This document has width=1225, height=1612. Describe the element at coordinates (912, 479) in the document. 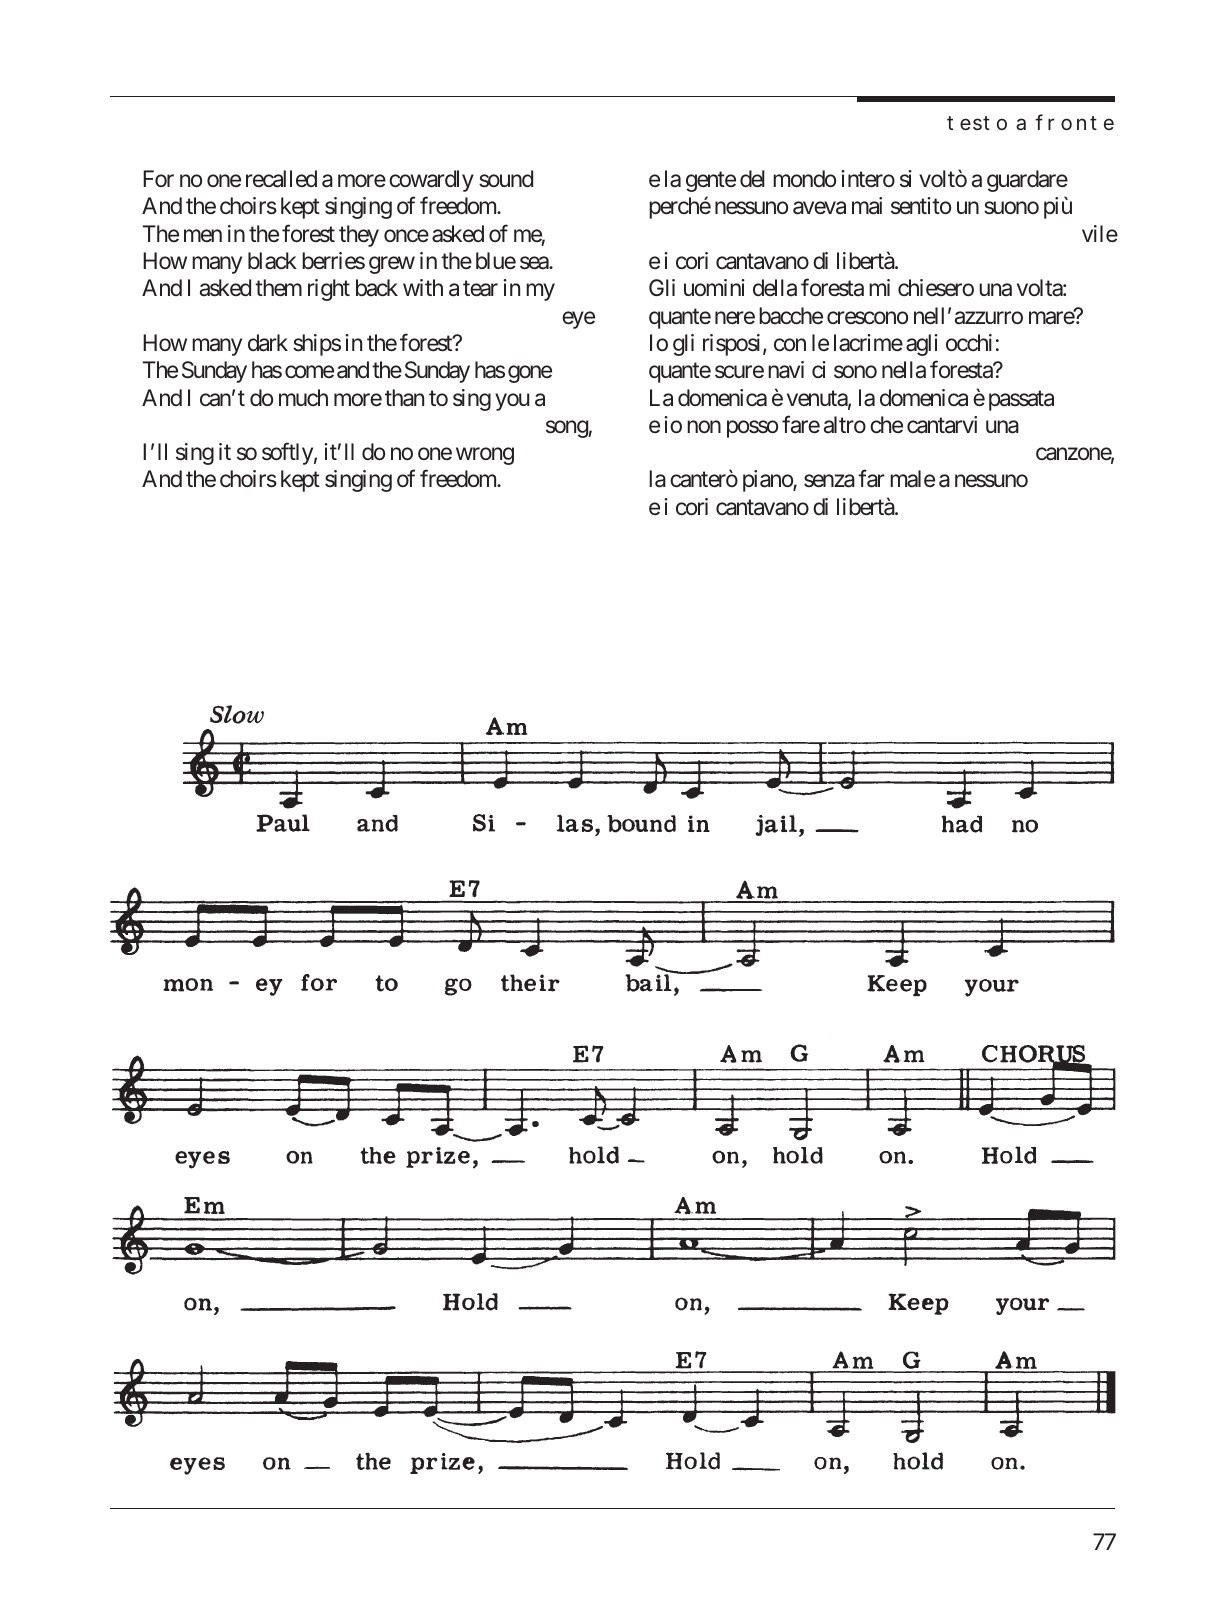

I see `male` at that location.
